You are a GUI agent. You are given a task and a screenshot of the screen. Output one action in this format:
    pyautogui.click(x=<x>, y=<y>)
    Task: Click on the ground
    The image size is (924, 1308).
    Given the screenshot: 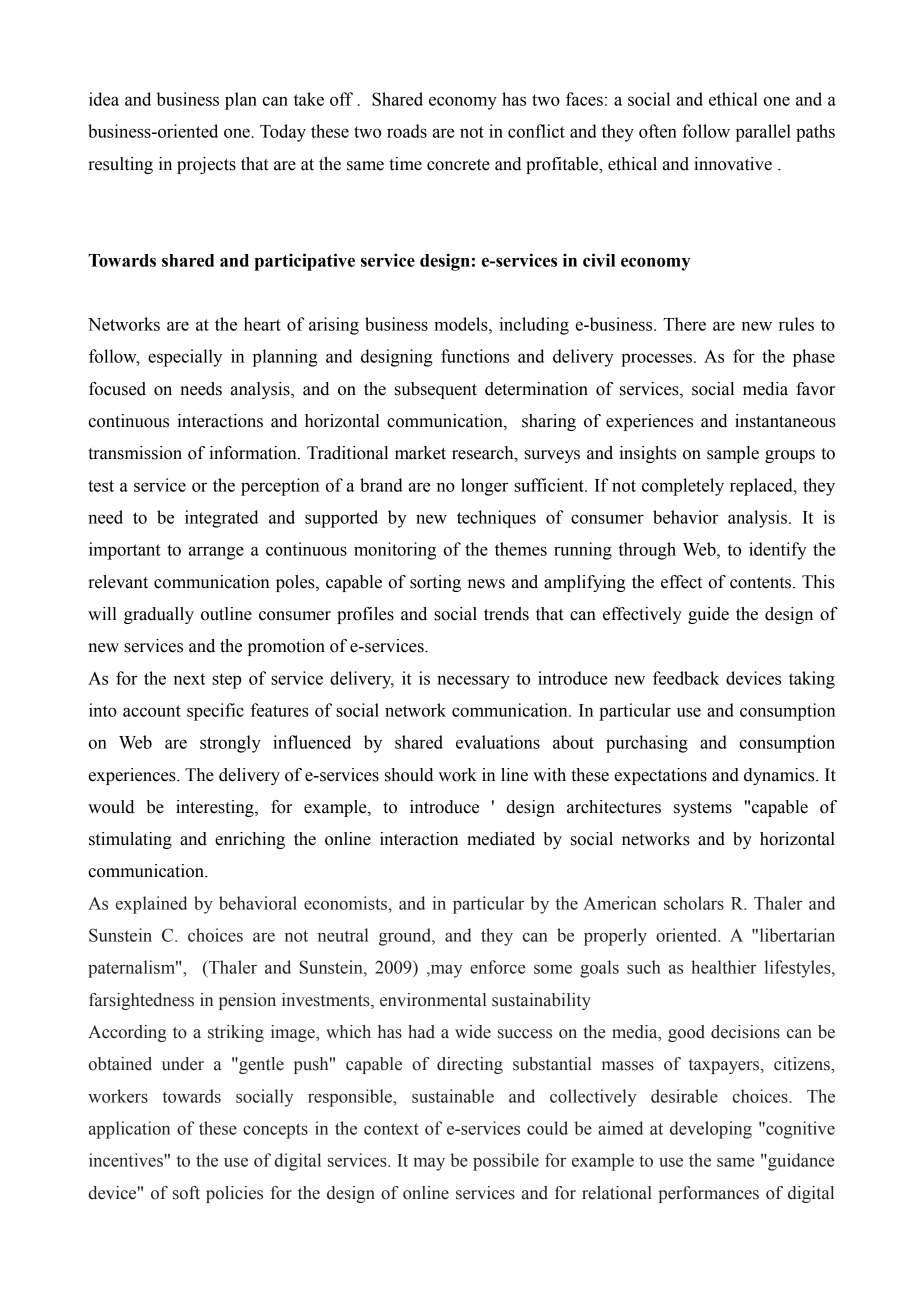 What is the action you would take?
    pyautogui.click(x=406, y=937)
